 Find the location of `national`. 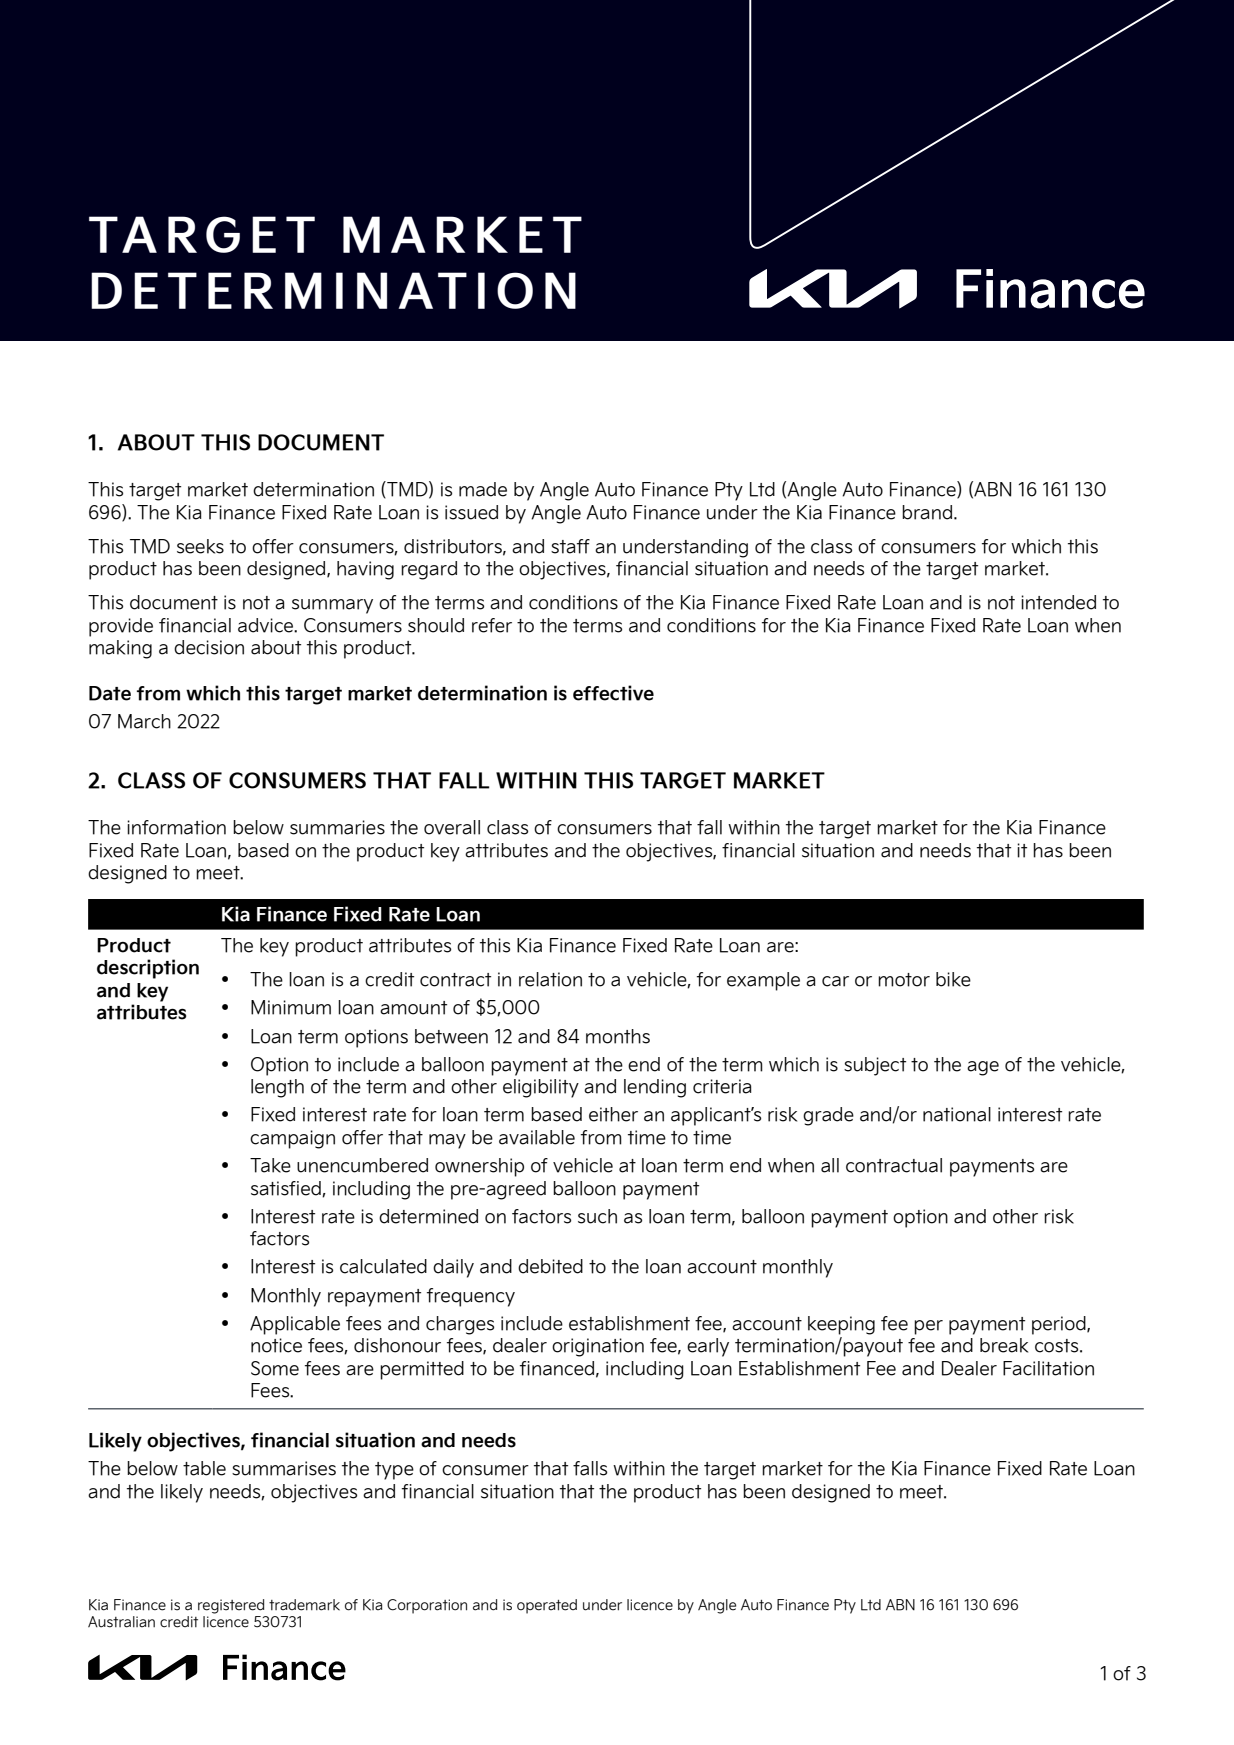

national is located at coordinates (957, 1114).
